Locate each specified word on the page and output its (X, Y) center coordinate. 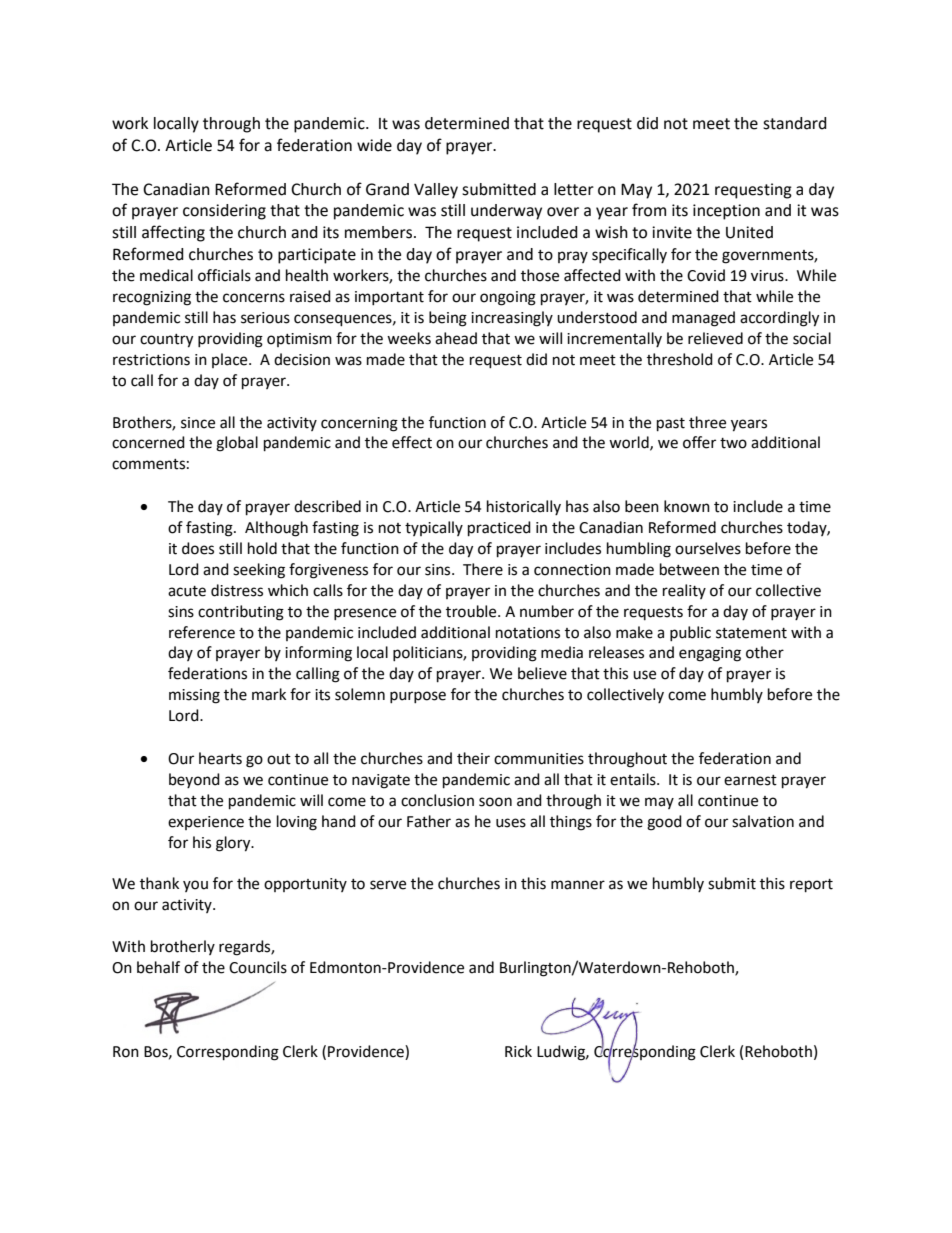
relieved (715, 338)
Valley (436, 191)
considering (224, 212)
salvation (763, 821)
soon (495, 802)
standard (795, 123)
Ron (126, 1052)
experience (206, 823)
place (231, 360)
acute (187, 591)
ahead (456, 338)
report (811, 886)
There (483, 569)
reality (684, 591)
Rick (518, 1051)
